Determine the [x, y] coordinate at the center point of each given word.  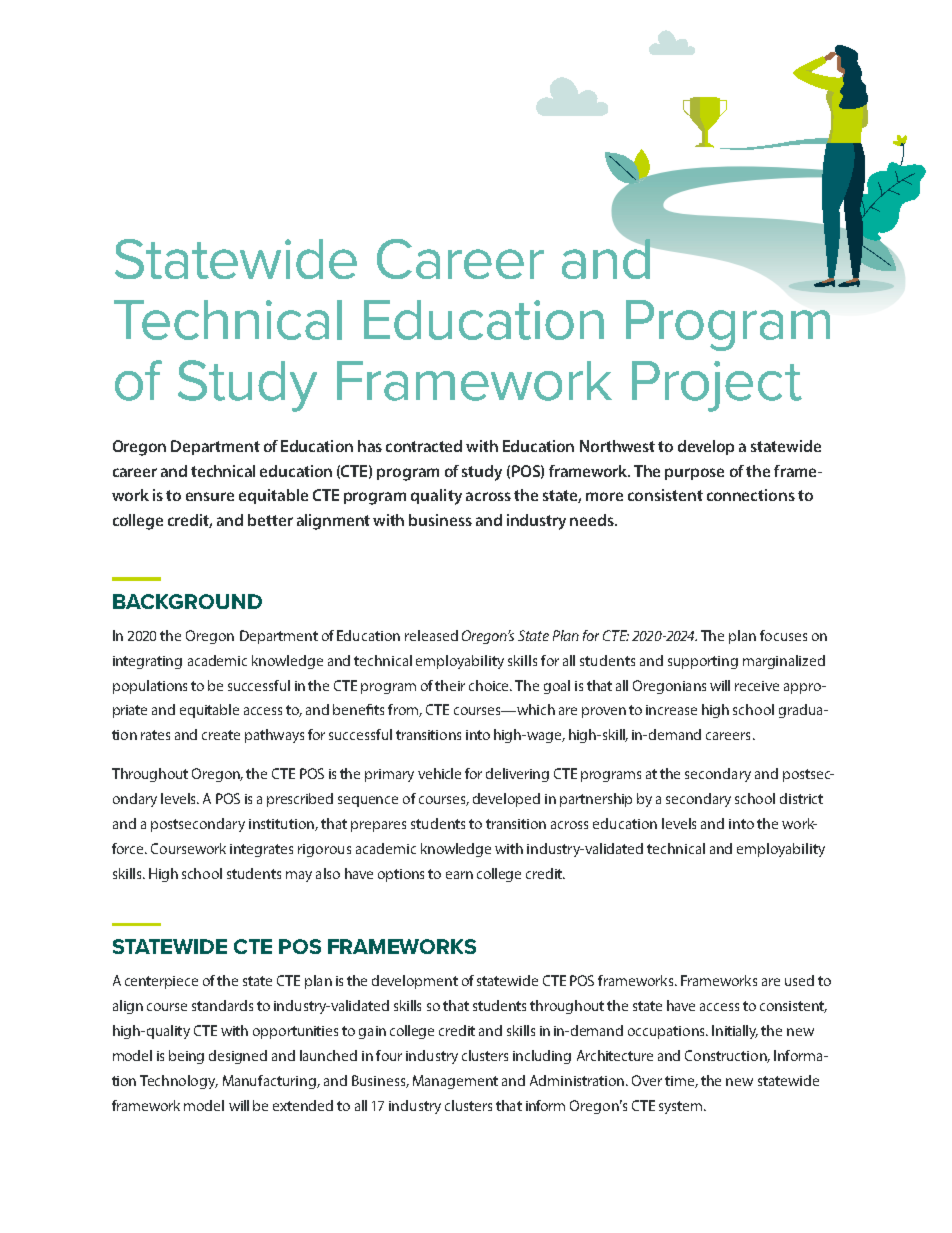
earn [459, 875]
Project [717, 386]
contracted [424, 446]
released [431, 635]
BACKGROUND [187, 601]
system [682, 1107]
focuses [783, 635]
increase [671, 710]
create [221, 735]
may [299, 876]
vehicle [439, 773]
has [370, 446]
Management [455, 1082]
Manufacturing [271, 1082]
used [799, 980]
